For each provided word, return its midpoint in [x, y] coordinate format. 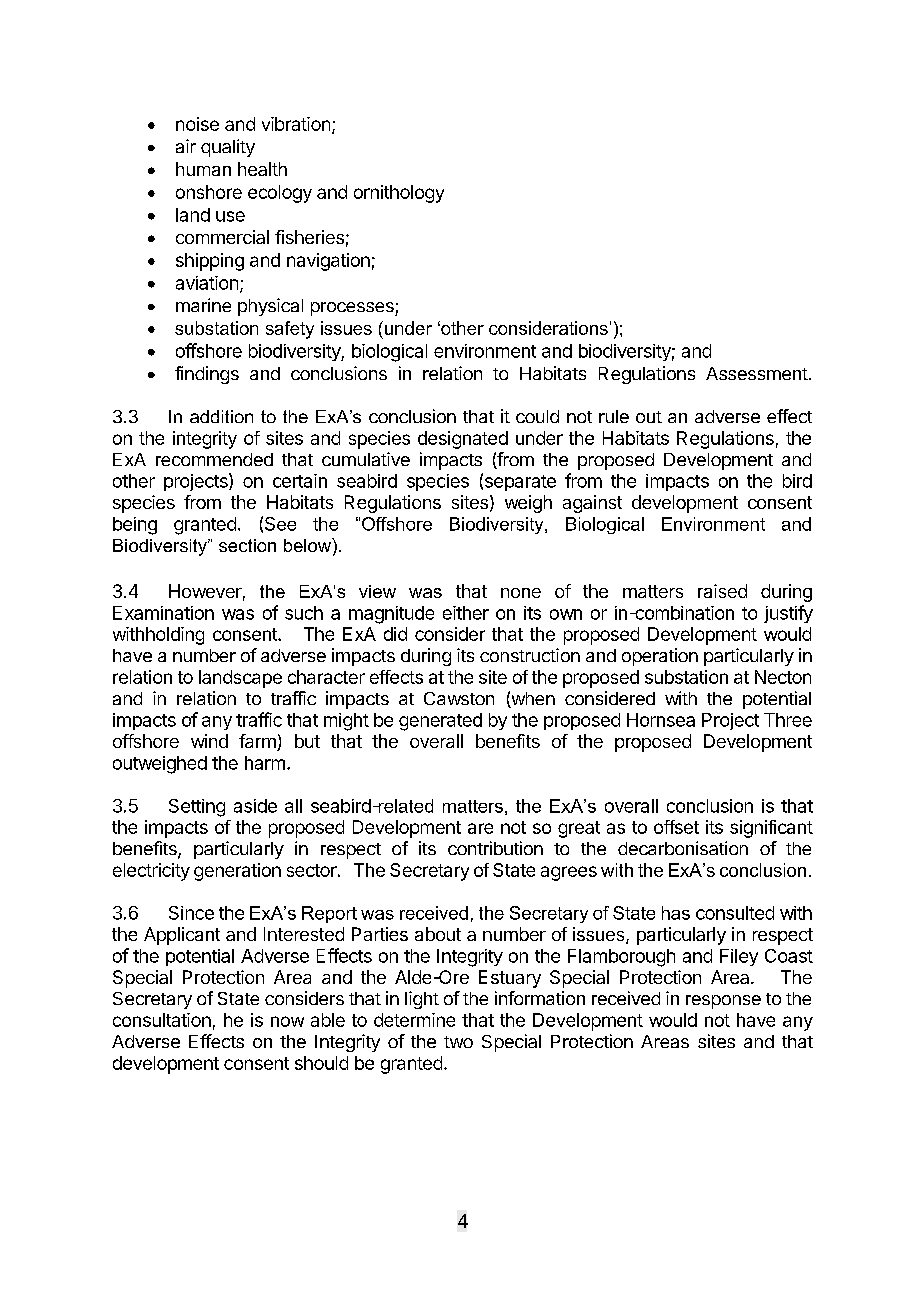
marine [203, 305]
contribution [495, 848]
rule [614, 416]
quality [228, 148]
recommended [214, 459]
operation [660, 657]
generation [237, 872]
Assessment [757, 373]
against [592, 504]
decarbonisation [683, 848]
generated [440, 722]
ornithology [399, 194]
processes [353, 309]
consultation [162, 1020]
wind [209, 741]
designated [463, 440]
